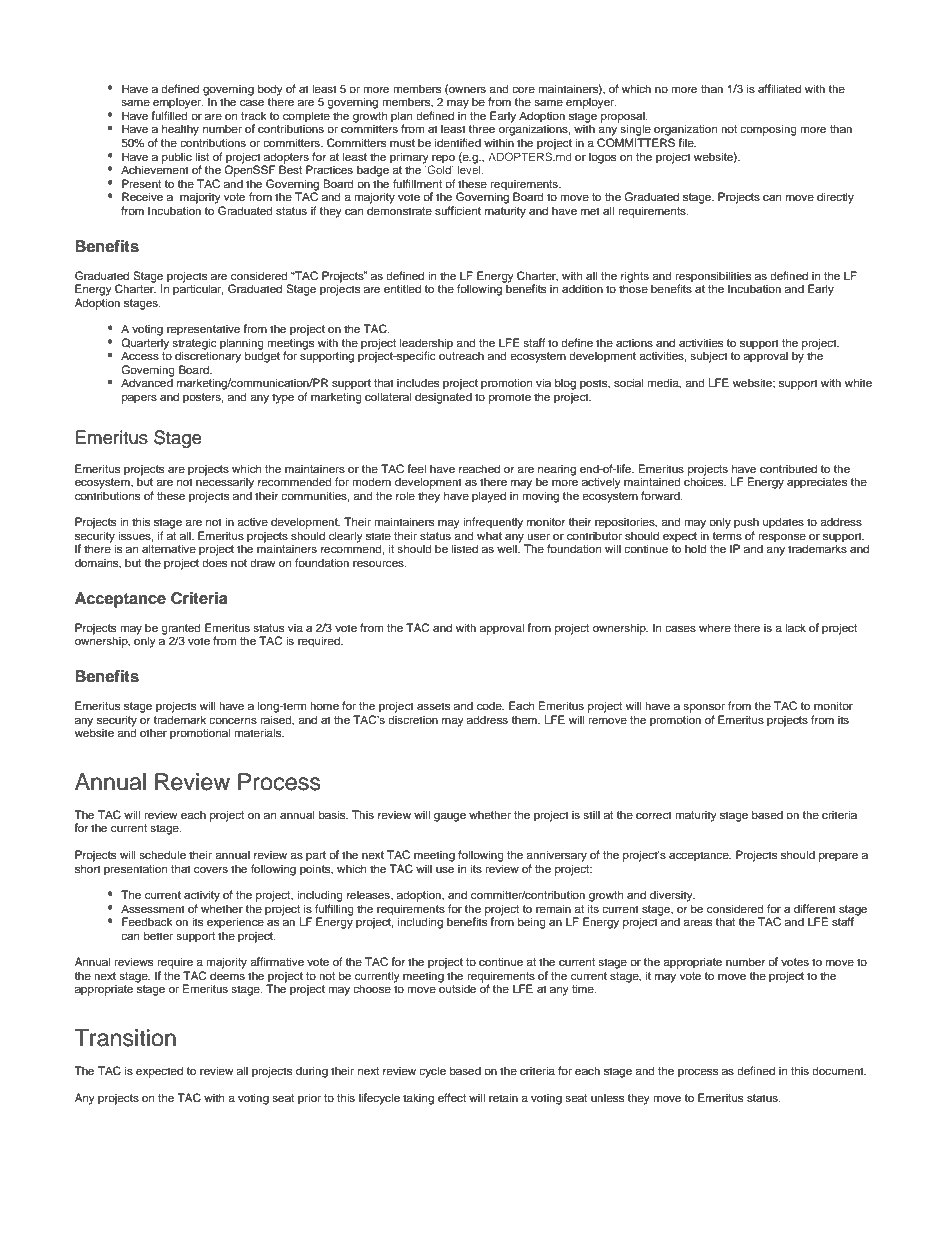 This screenshot has height=1233, width=952. I want to click on composing, so click(768, 130).
